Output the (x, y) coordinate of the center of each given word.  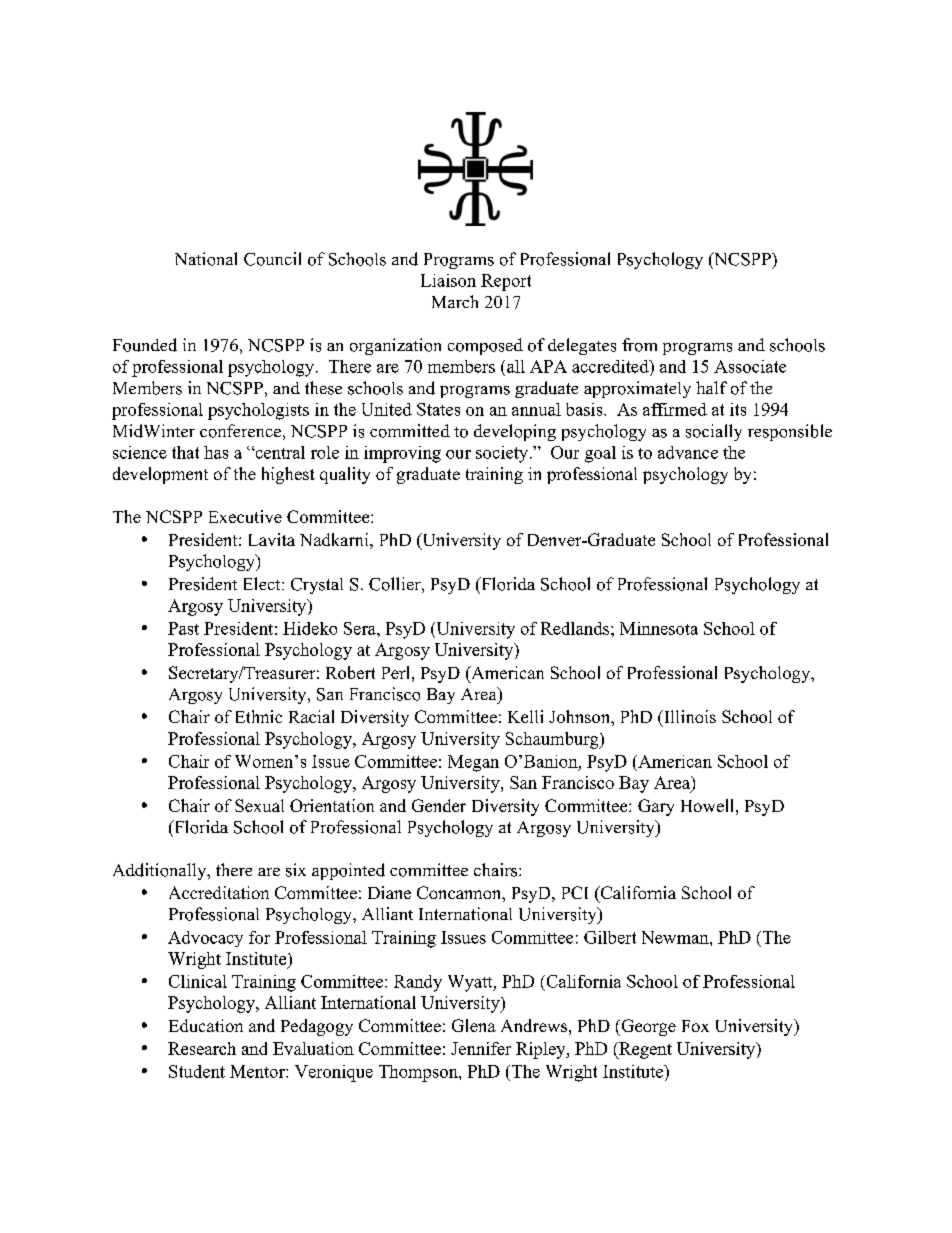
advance (688, 452)
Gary (656, 807)
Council (272, 259)
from (639, 345)
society (503, 454)
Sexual (259, 805)
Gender (439, 805)
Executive (245, 516)
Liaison (448, 280)
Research (202, 1048)
